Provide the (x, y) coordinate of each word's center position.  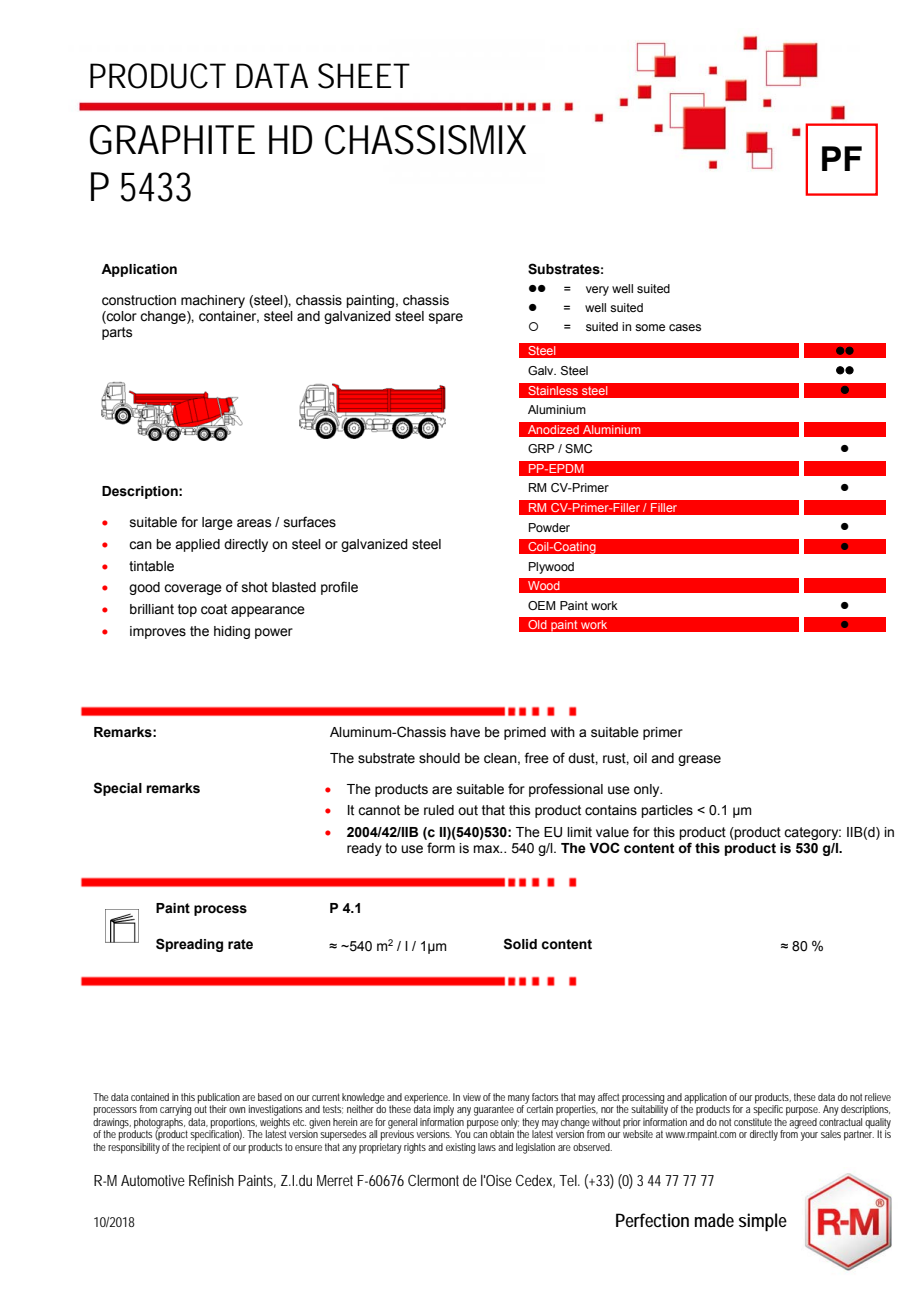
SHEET (364, 76)
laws (487, 1147)
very (597, 291)
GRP (541, 448)
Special (118, 789)
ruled (439, 810)
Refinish (211, 1180)
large (217, 523)
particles (667, 811)
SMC (578, 448)
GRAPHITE (172, 140)
